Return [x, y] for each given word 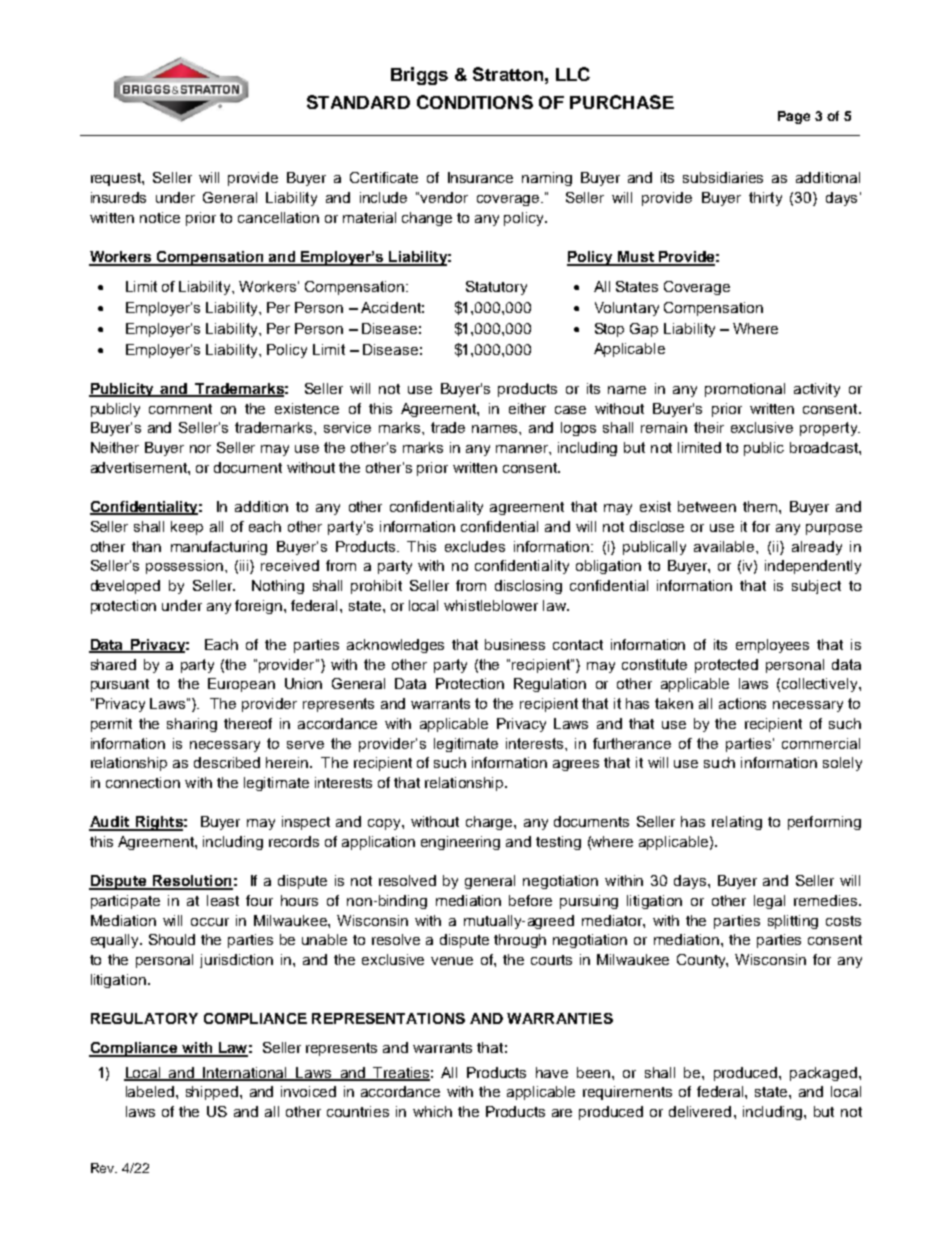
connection [143, 782]
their [709, 427]
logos [578, 429]
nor [200, 449]
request [117, 179]
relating [737, 823]
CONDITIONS [475, 102]
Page [794, 117]
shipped [213, 1093]
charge [490, 823]
